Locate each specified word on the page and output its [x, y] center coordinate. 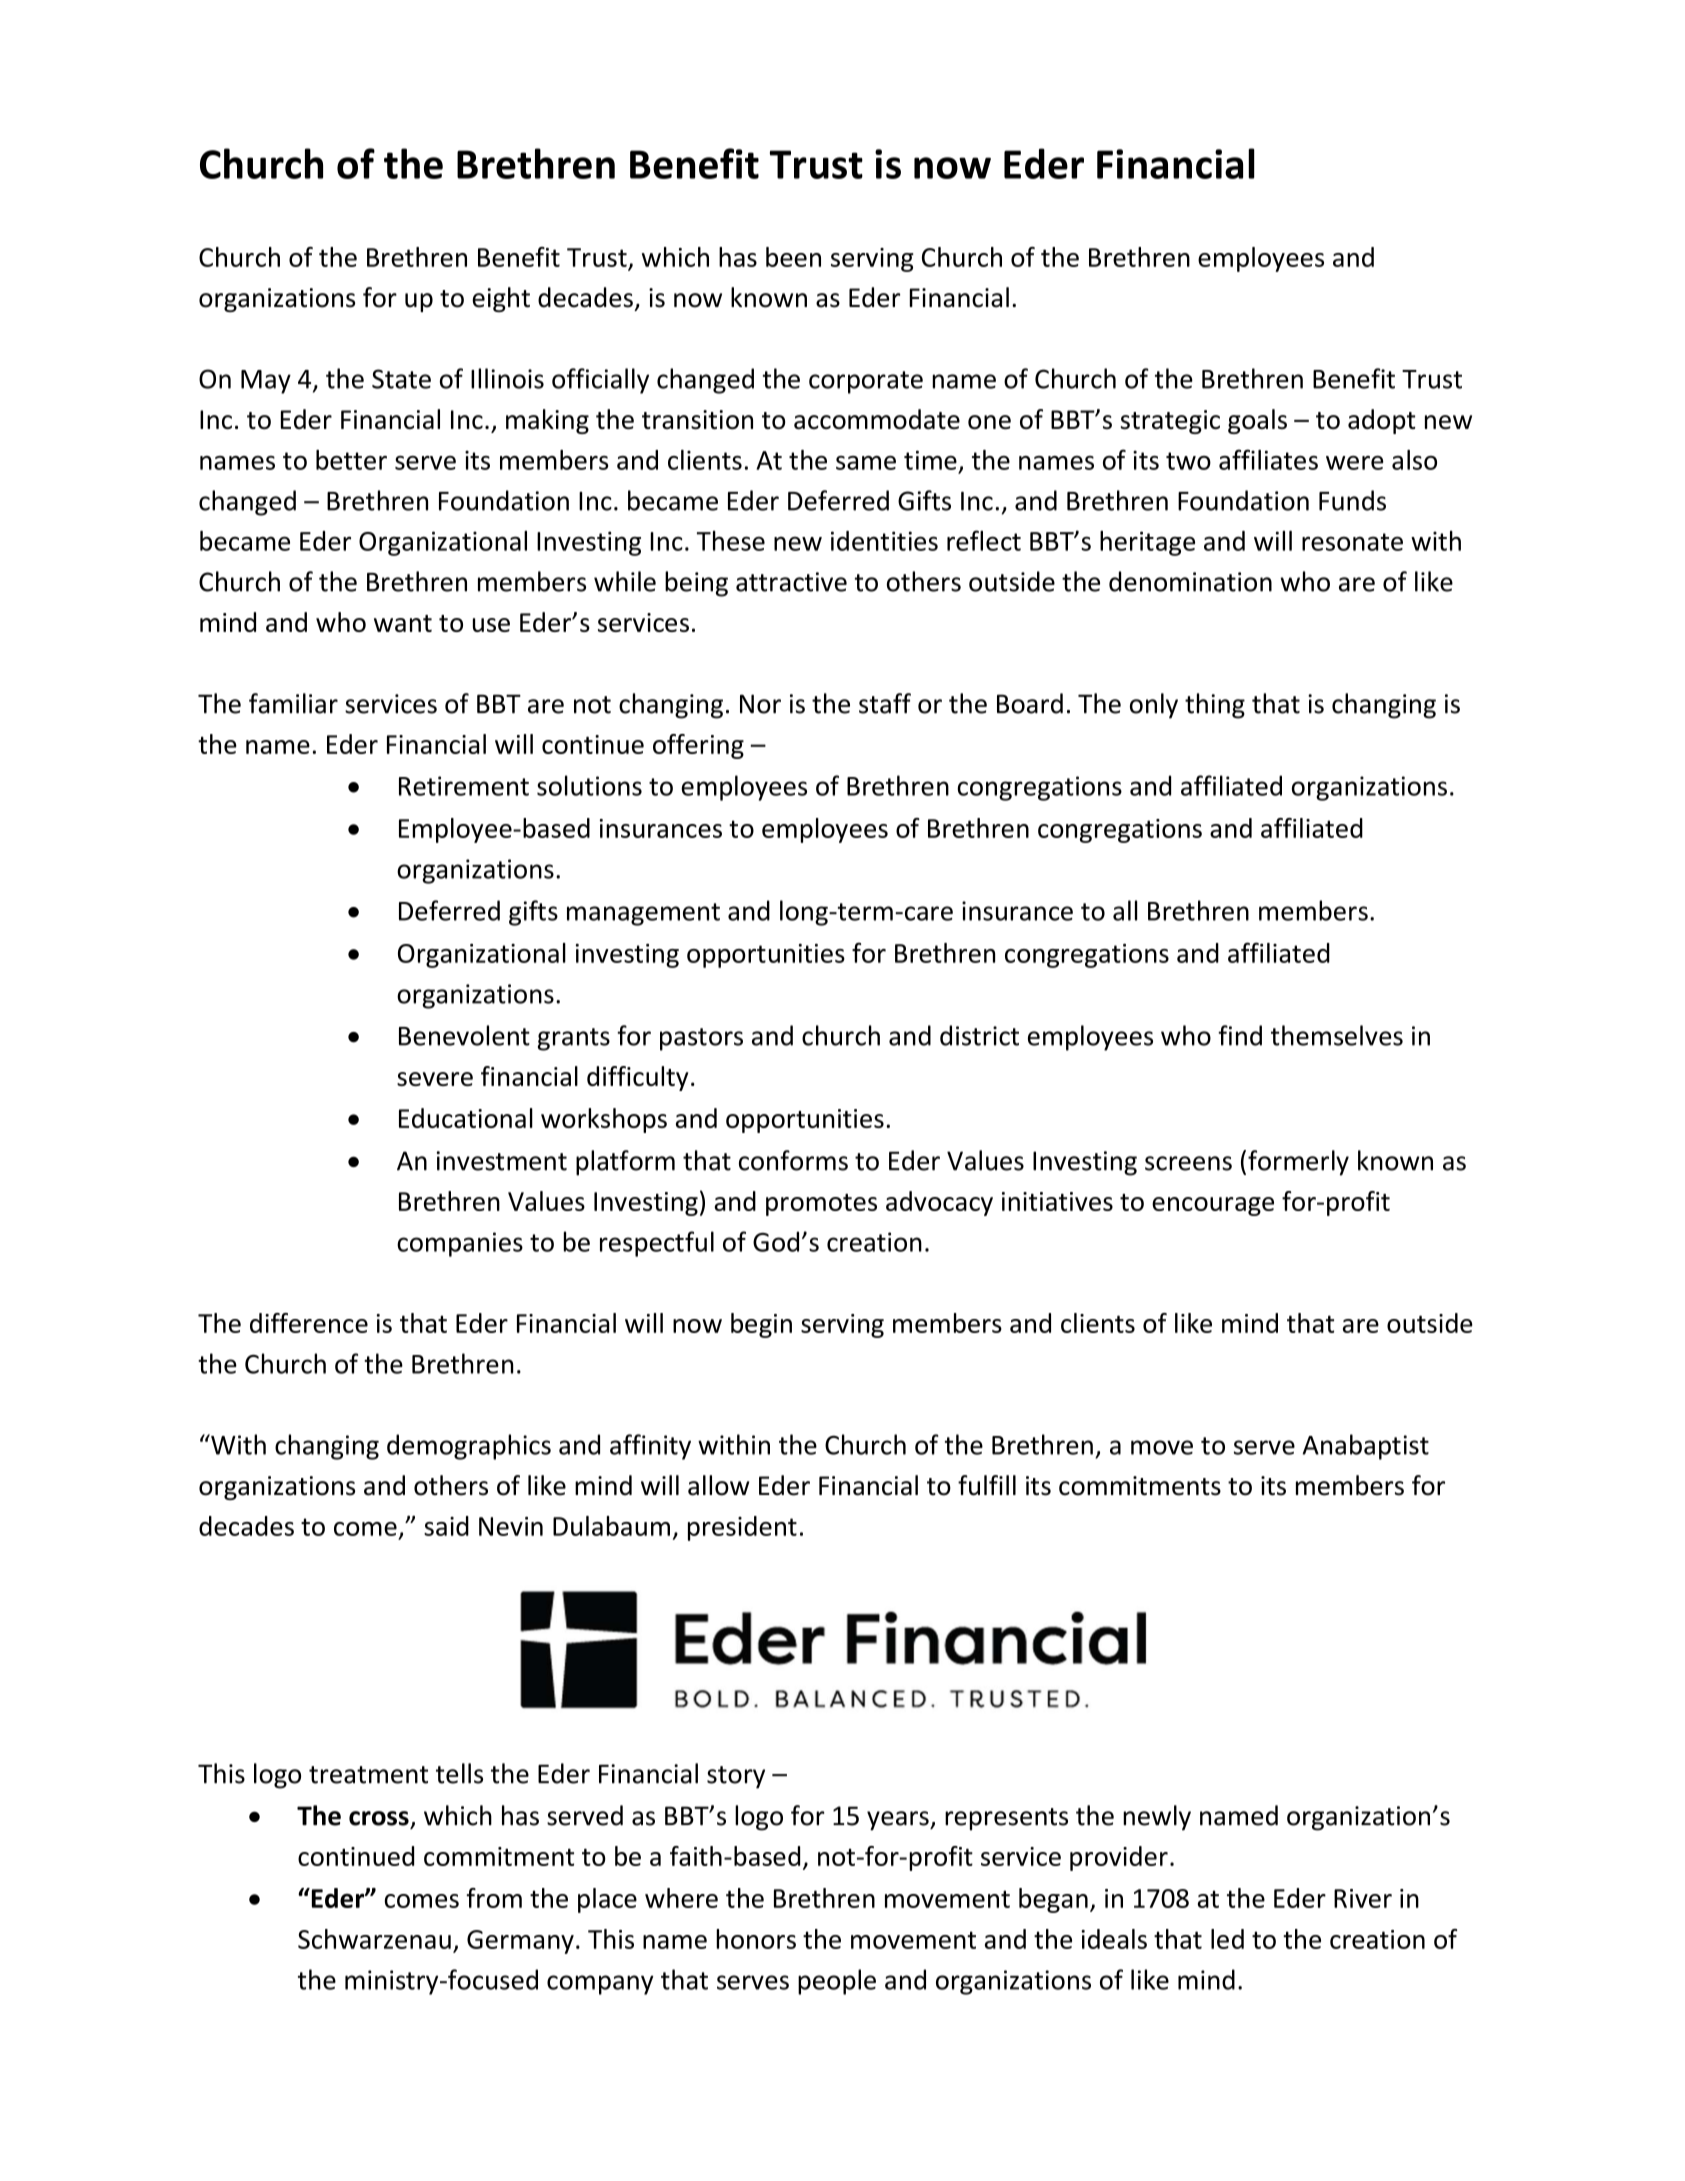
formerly [1298, 1163]
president [742, 1528]
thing [1215, 706]
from [494, 1898]
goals [1257, 421]
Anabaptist [1365, 1447]
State [401, 379]
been [793, 257]
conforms [793, 1160]
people [837, 1982]
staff [885, 703]
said [446, 1526]
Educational [466, 1118]
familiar [293, 703]
